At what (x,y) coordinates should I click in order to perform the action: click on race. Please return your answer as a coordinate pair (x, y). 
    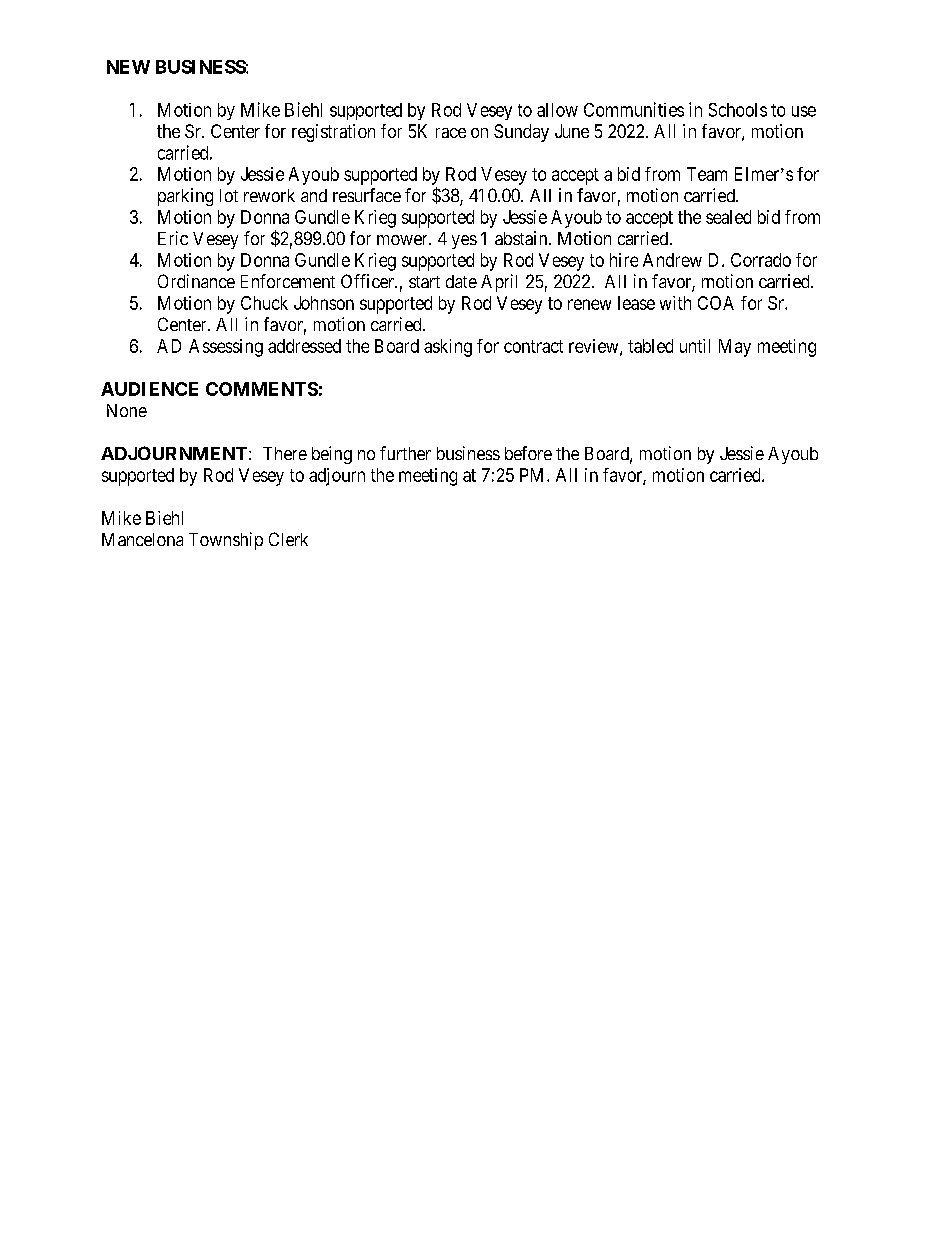
    Looking at the image, I should click on (451, 133).
